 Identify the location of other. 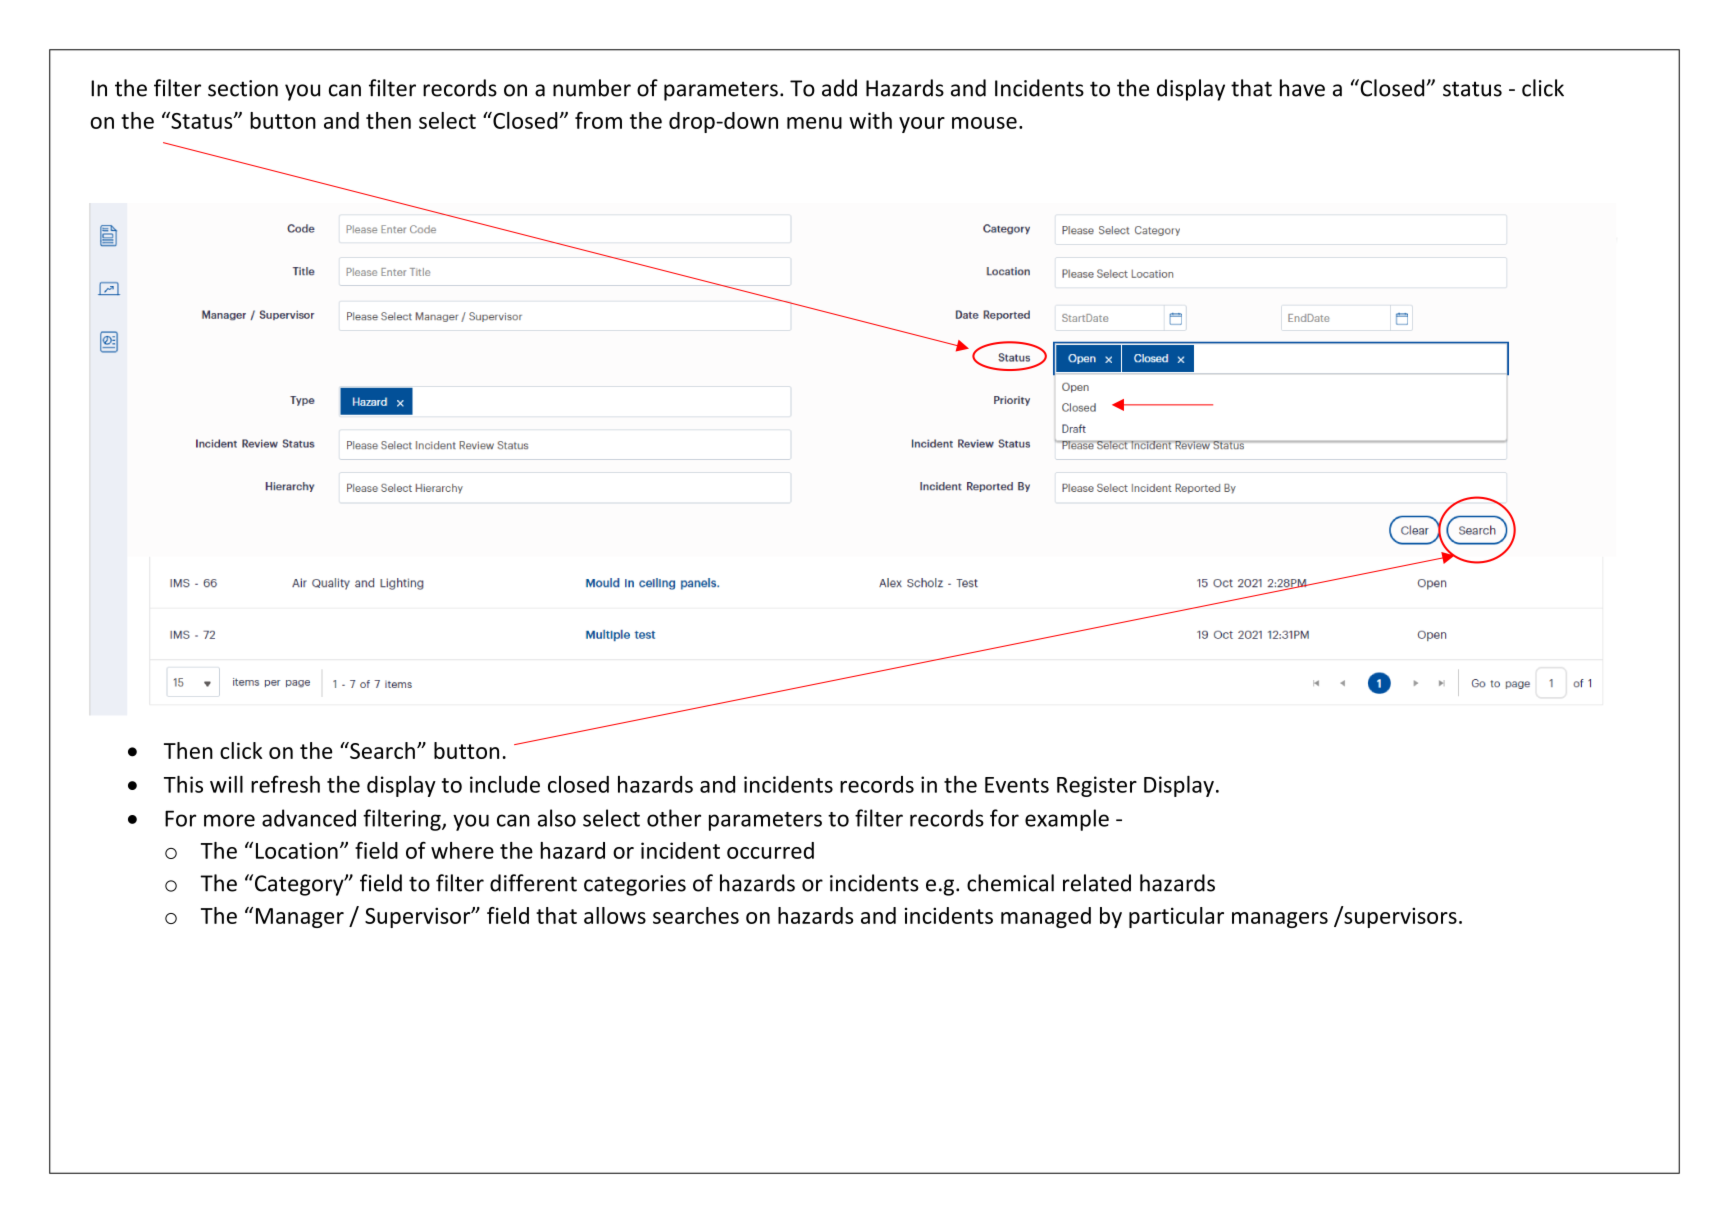
(674, 818).
